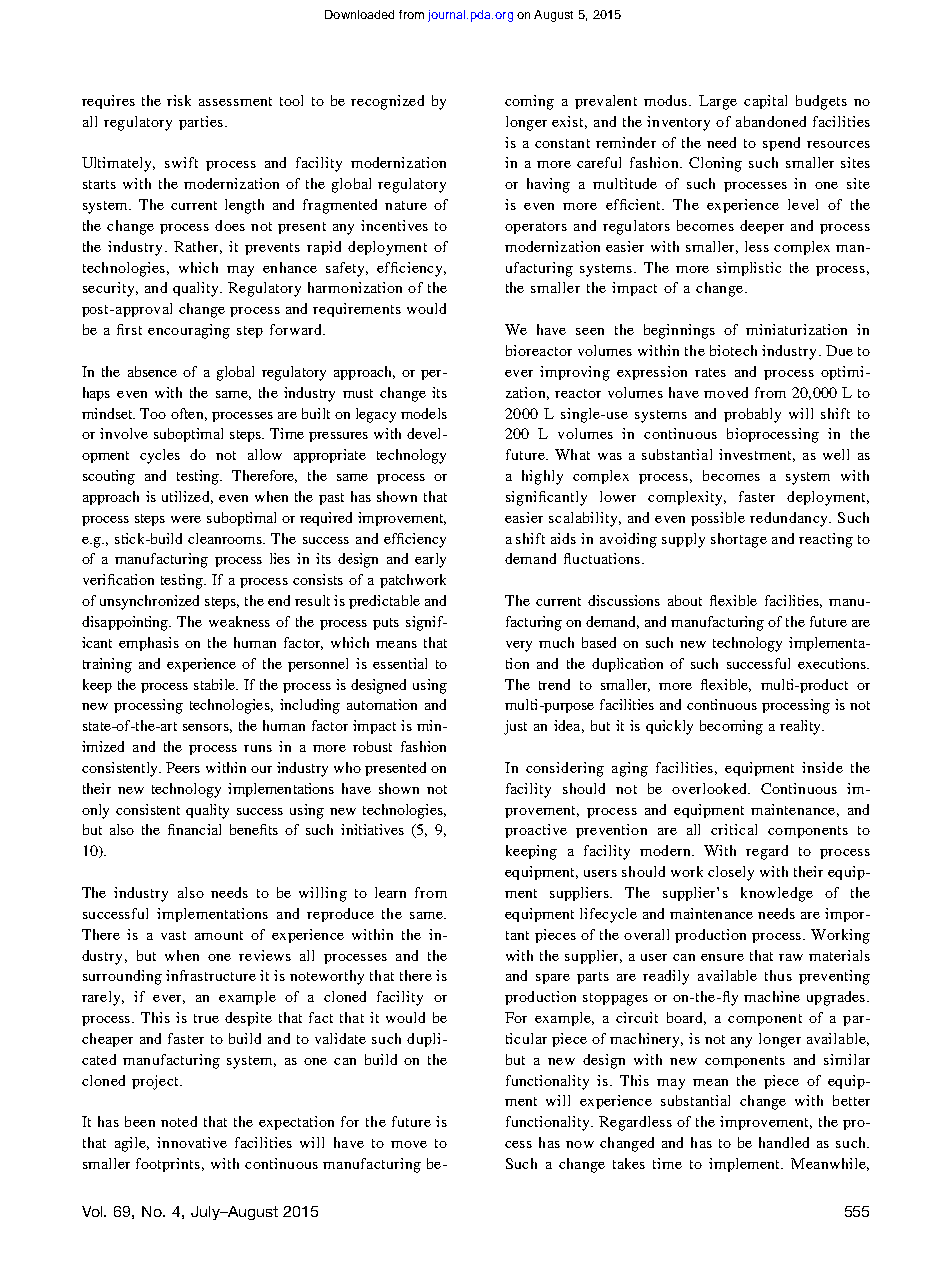 This screenshot has height=1270, width=952. I want to click on recognized, so click(387, 102).
